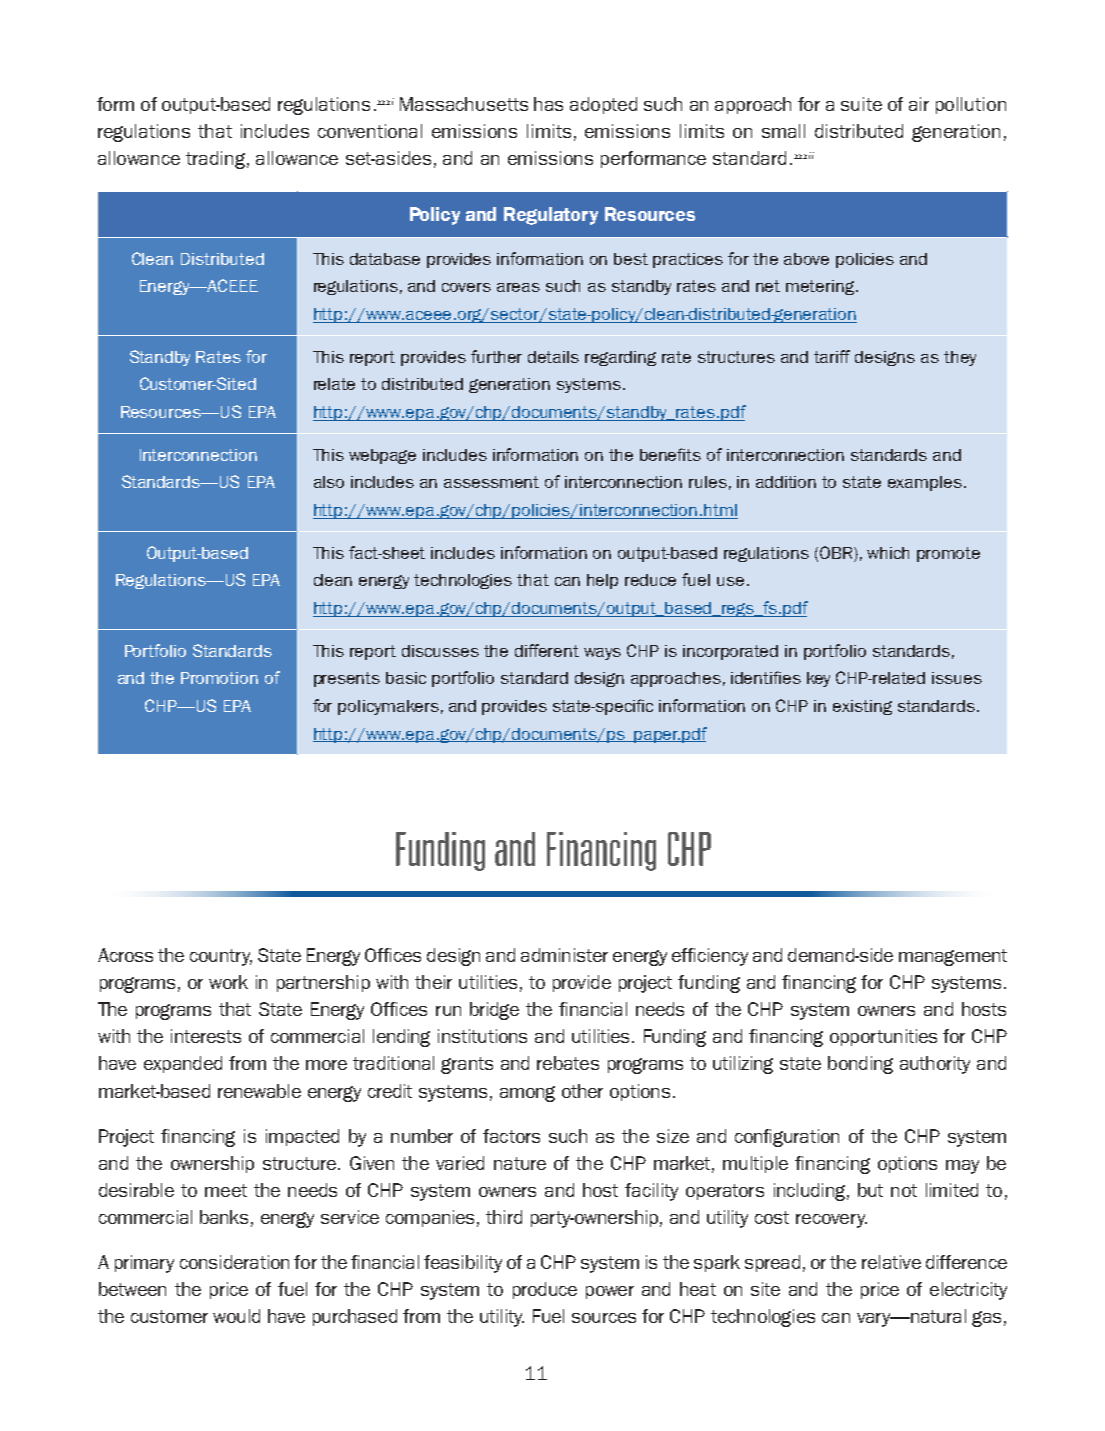  What do you see at coordinates (564, 955) in the screenshot?
I see `administer` at bounding box center [564, 955].
